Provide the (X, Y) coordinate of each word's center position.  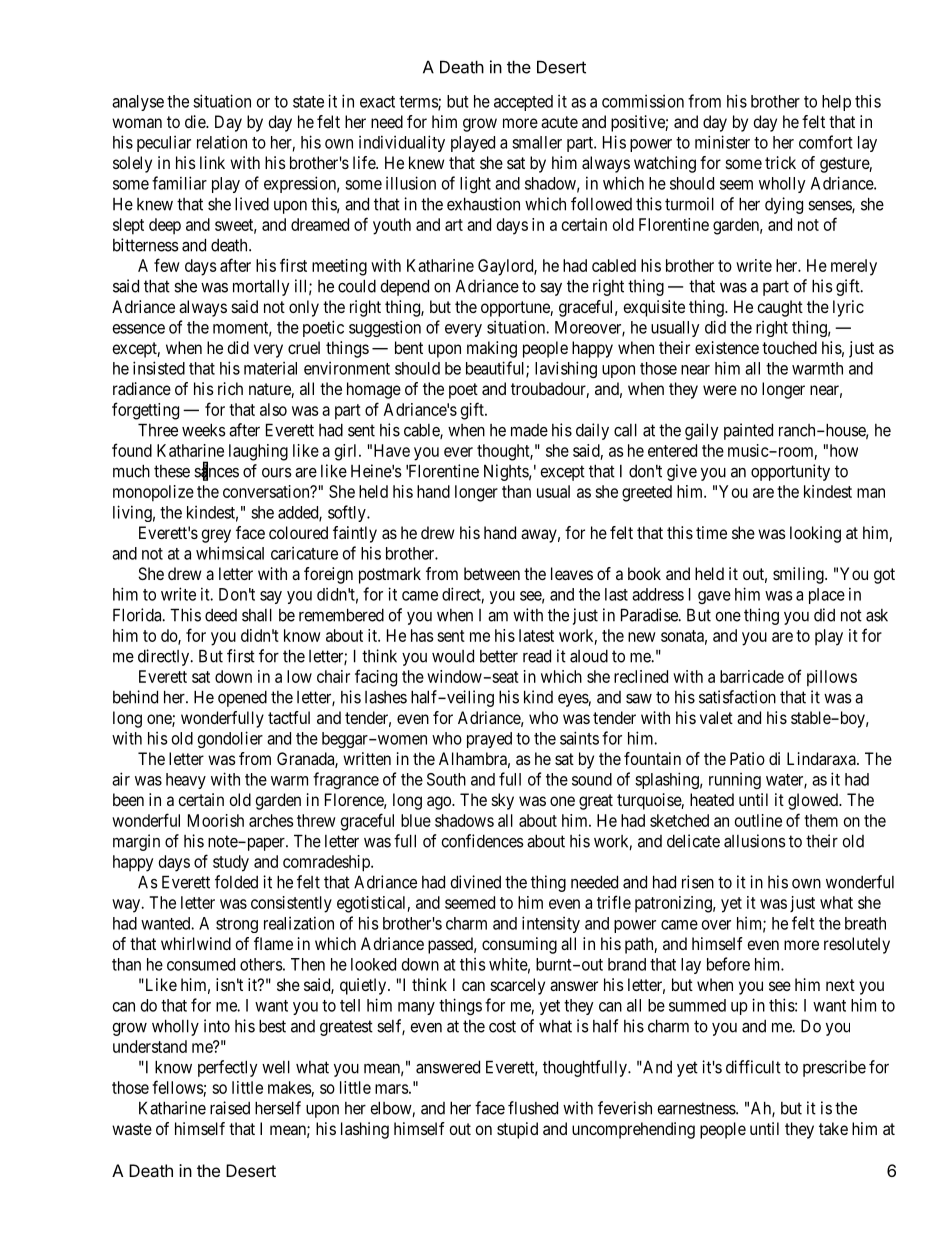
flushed (533, 1108)
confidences (482, 841)
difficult (753, 1067)
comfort (825, 142)
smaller (537, 142)
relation (222, 142)
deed (221, 615)
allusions (755, 841)
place (827, 596)
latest (536, 635)
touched (789, 347)
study (231, 863)
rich (230, 388)
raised (230, 1108)
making (492, 349)
